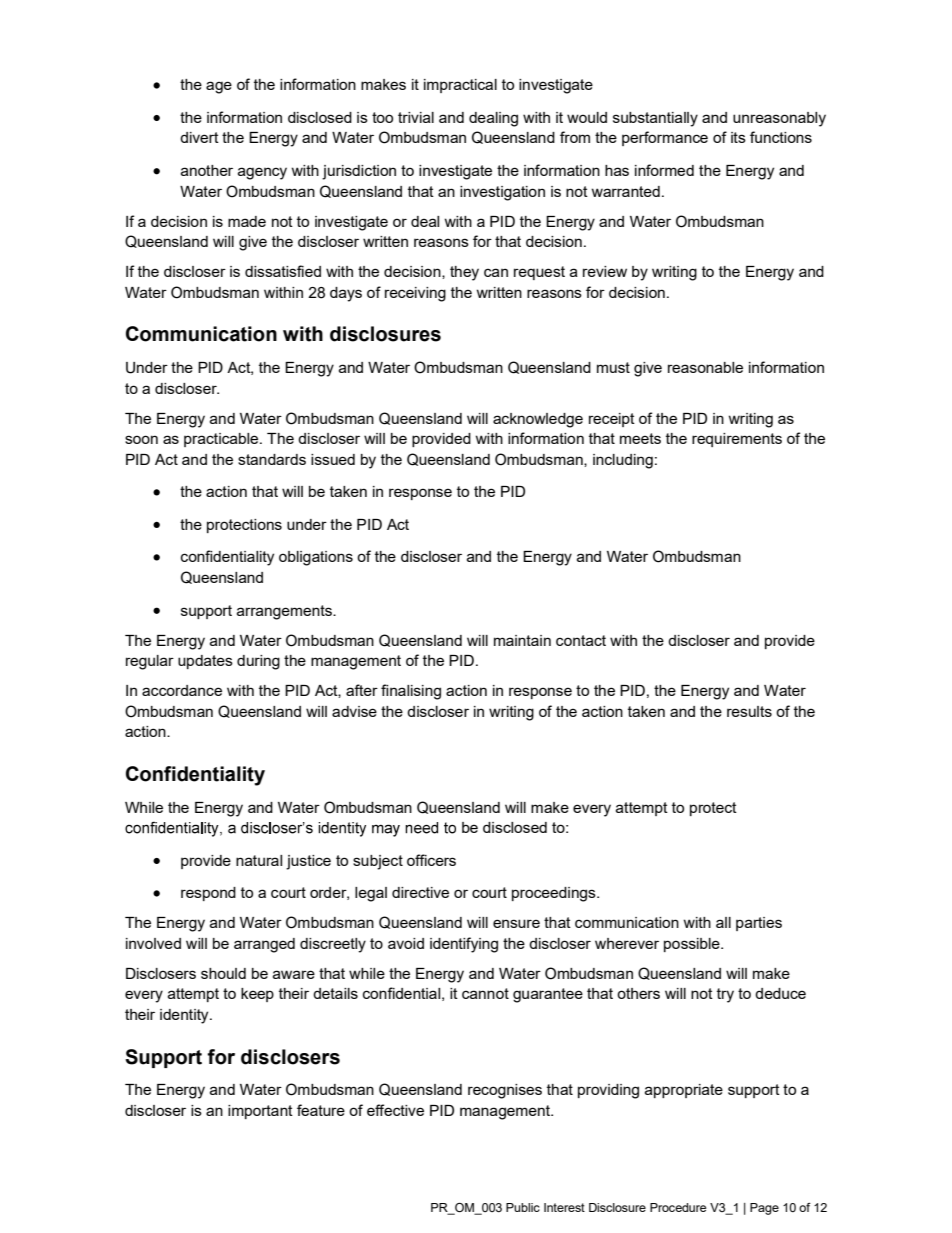 The image size is (952, 1233). I want to click on reasonable, so click(705, 367).
